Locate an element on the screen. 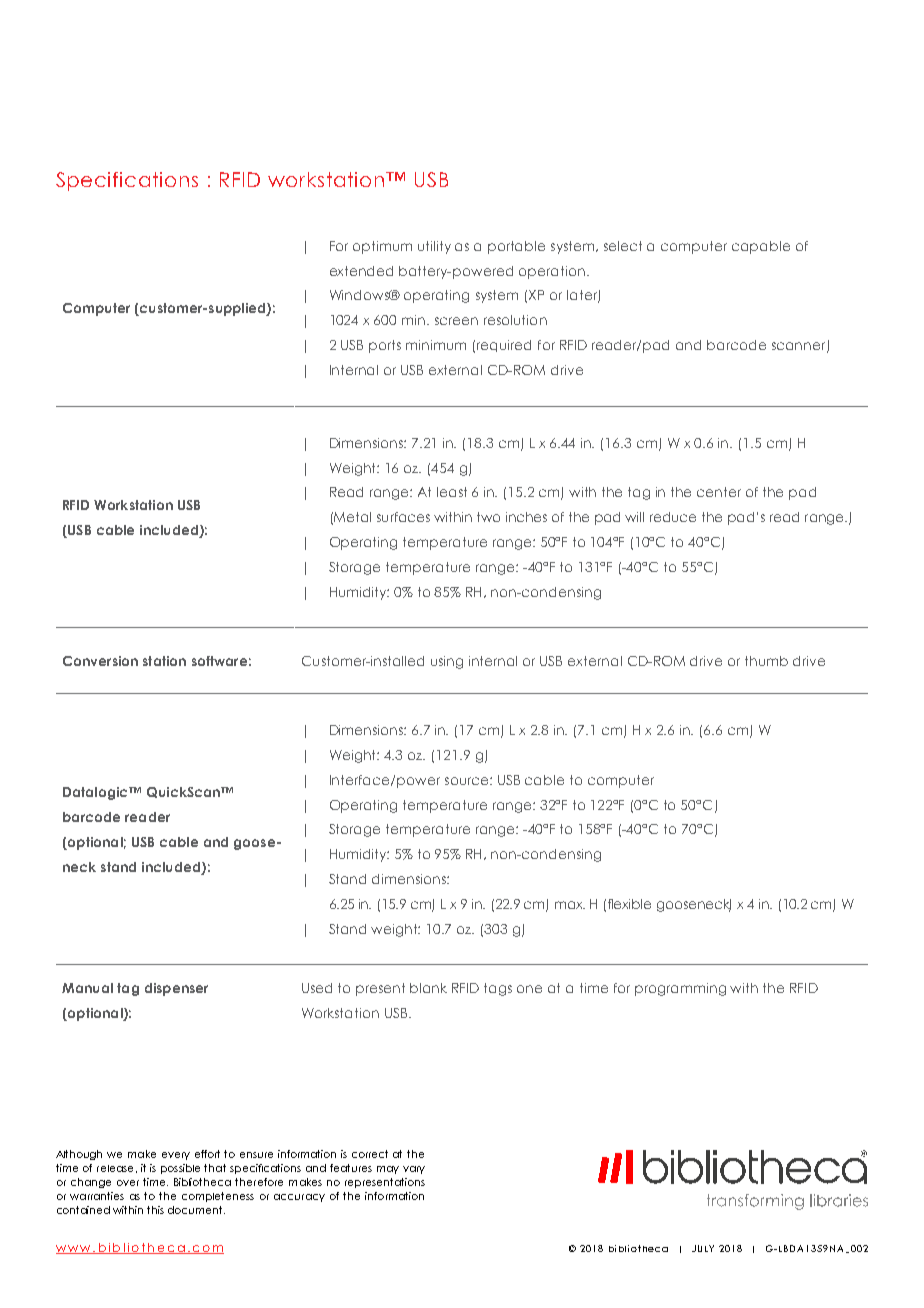 The image size is (924, 1308). select is located at coordinates (623, 246).
